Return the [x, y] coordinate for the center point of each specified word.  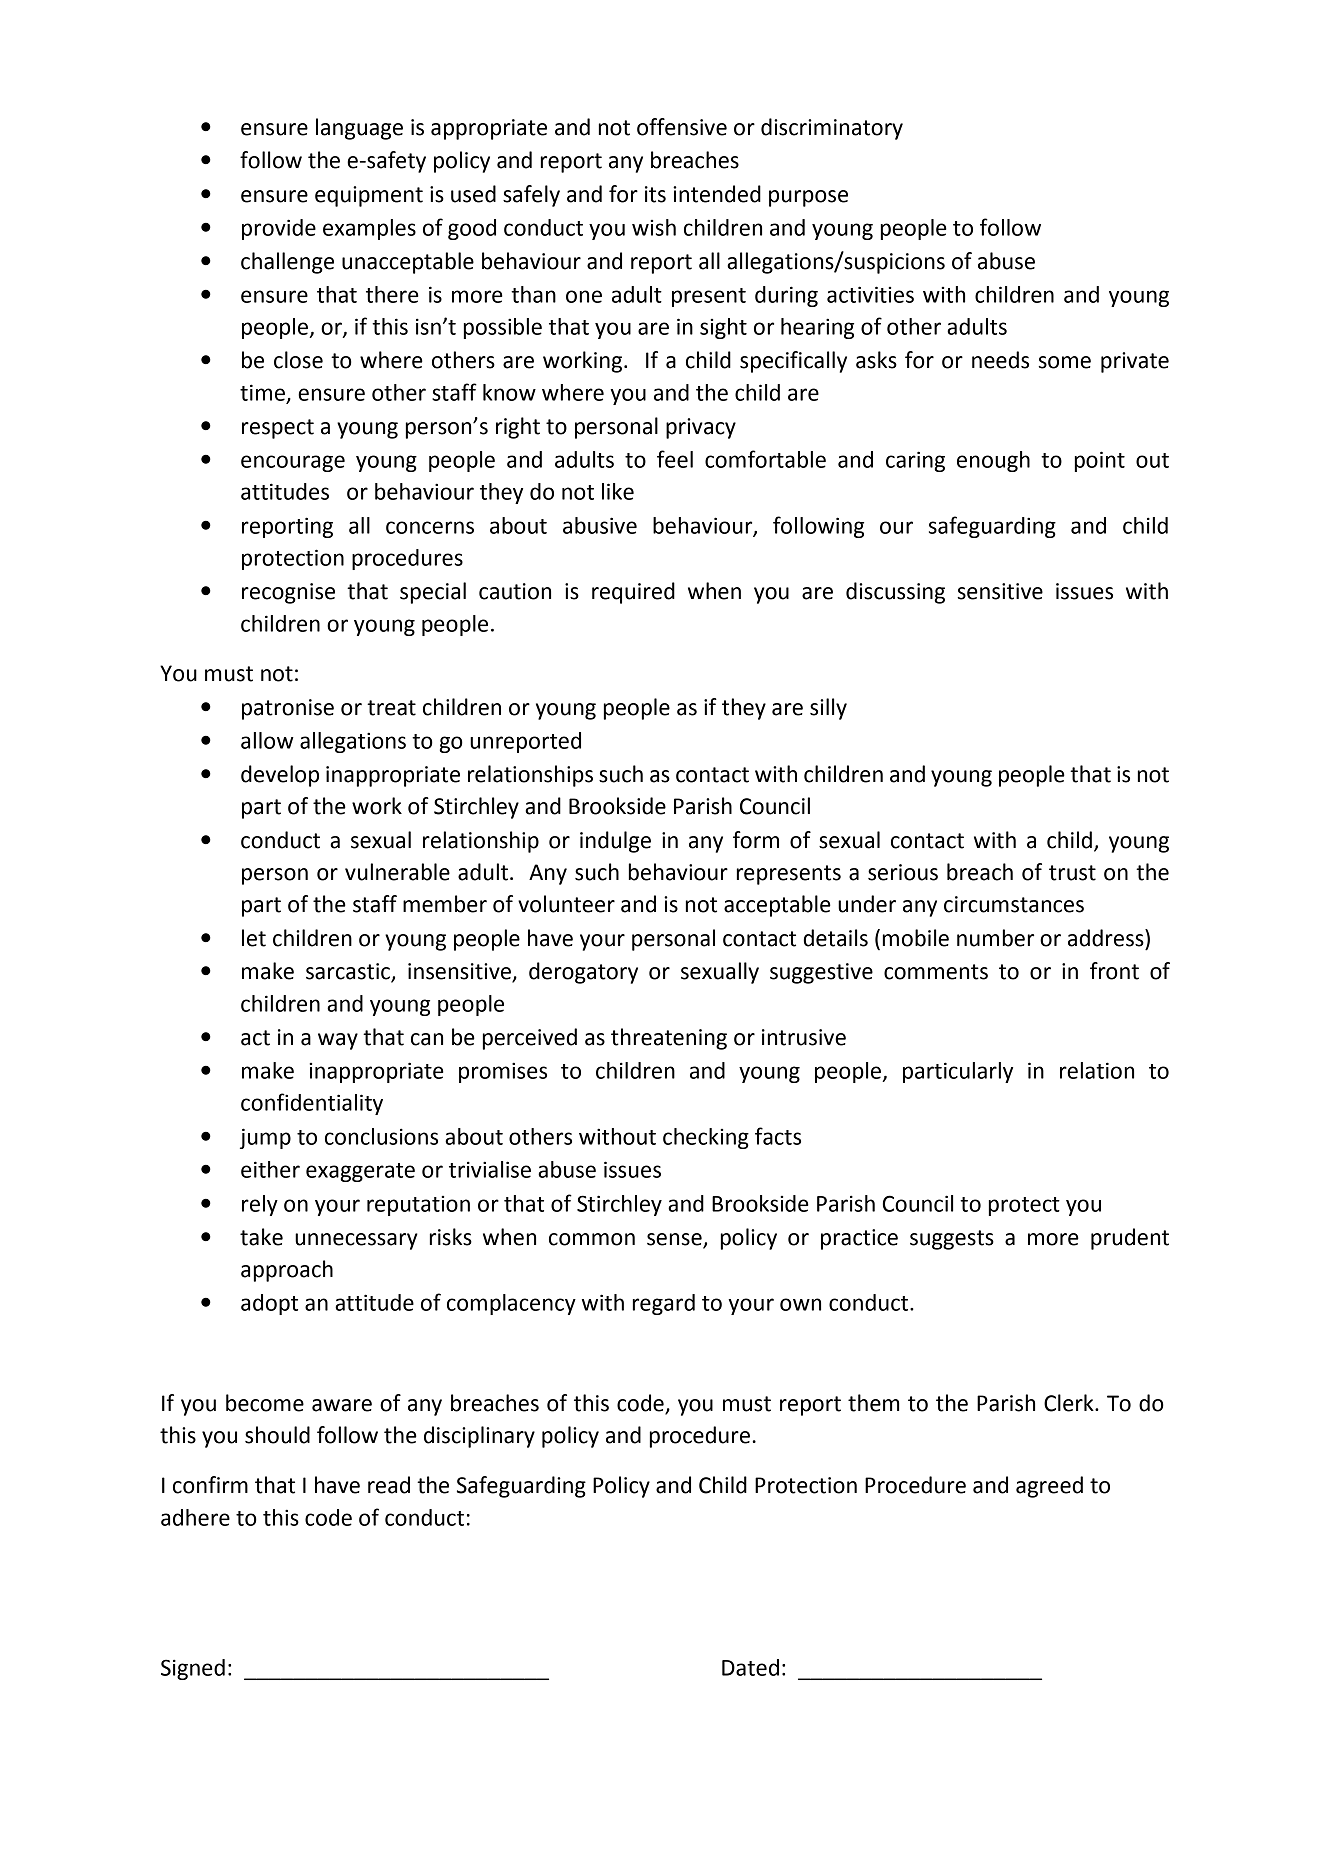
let [254, 938]
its [655, 194]
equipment [369, 196]
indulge [615, 842]
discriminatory [832, 129]
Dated [750, 1667]
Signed [193, 1669]
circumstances [1014, 904]
